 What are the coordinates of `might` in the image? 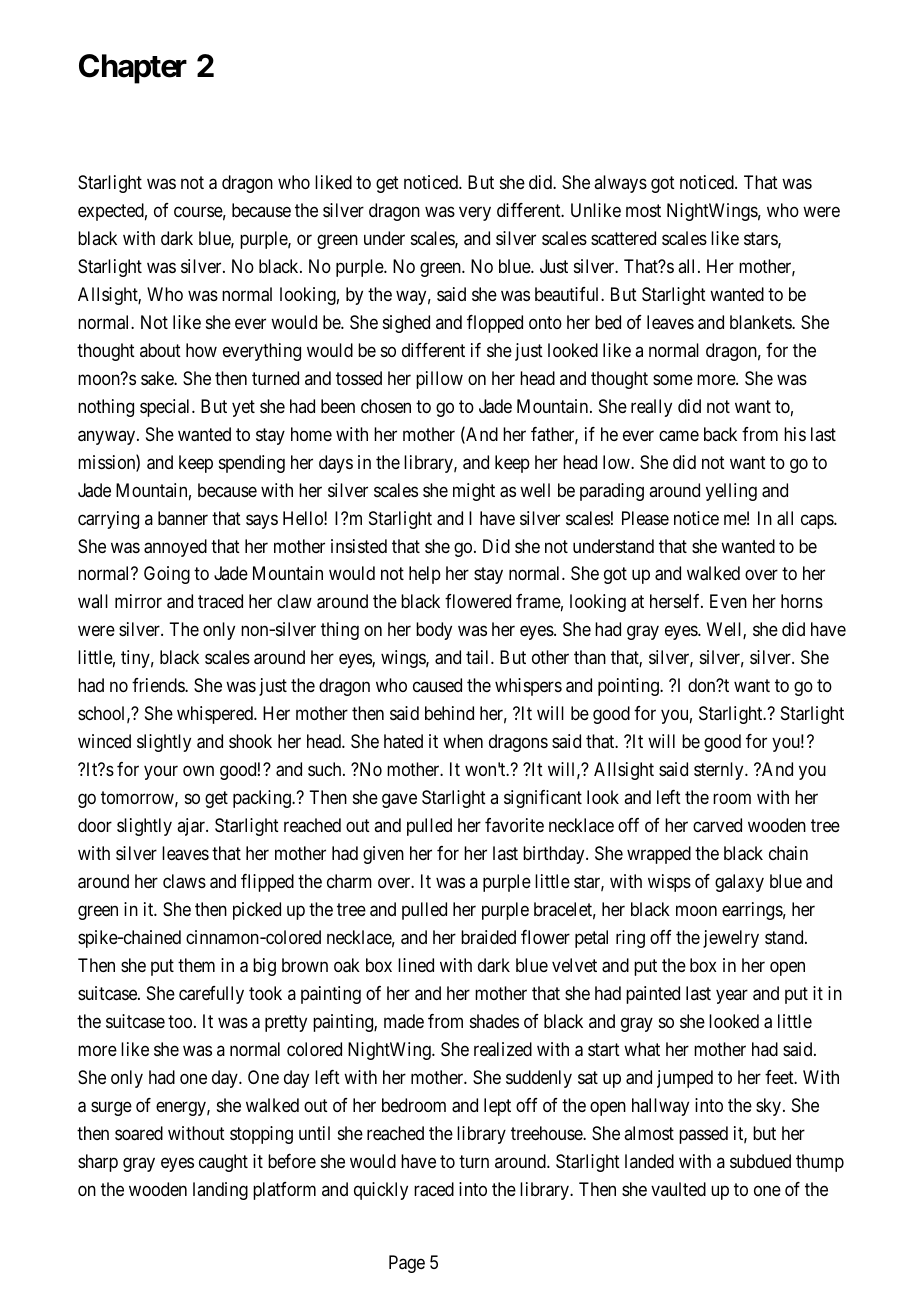 It's located at (474, 492).
